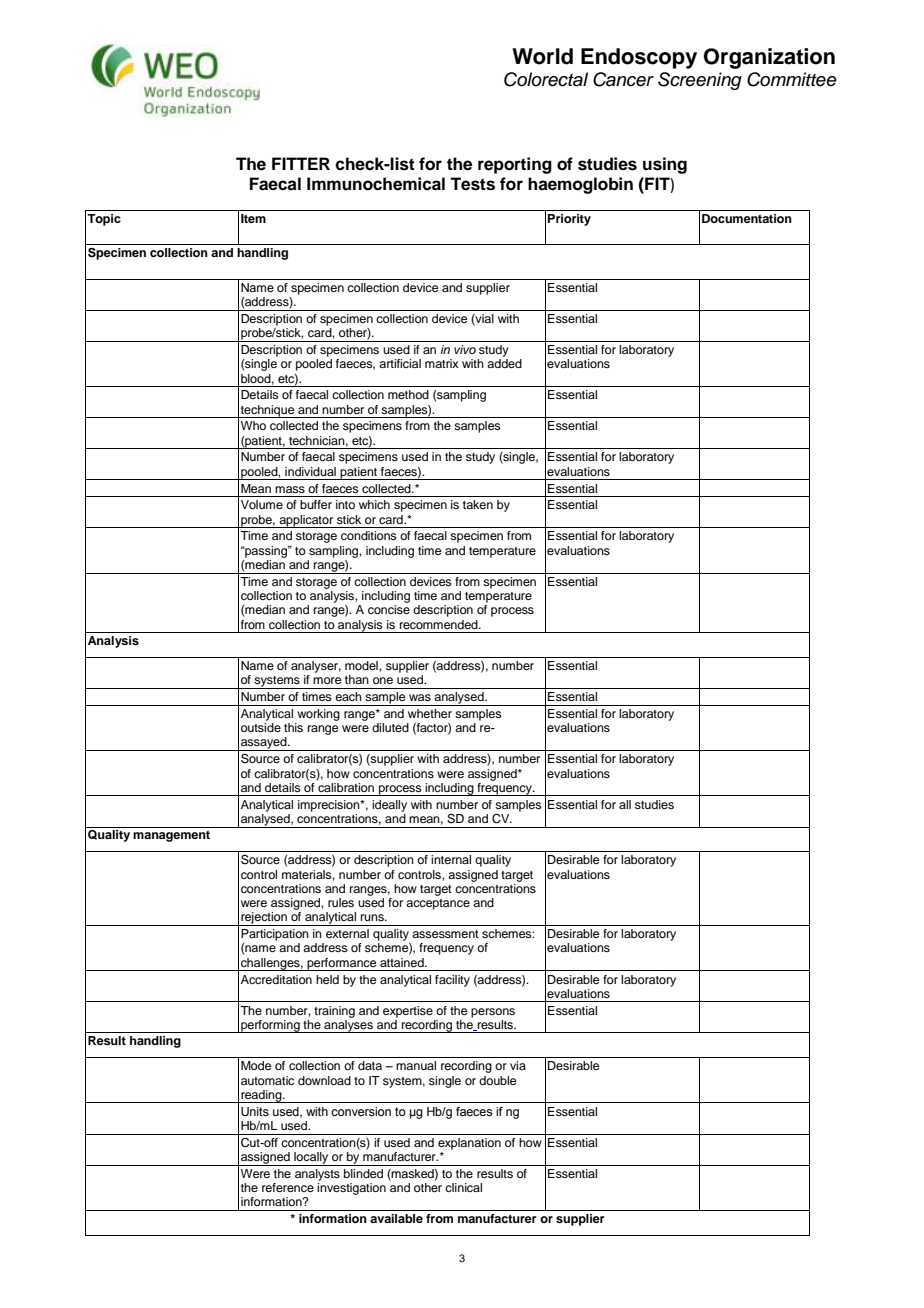  Describe the element at coordinates (463, 1187) in the document. I see `clinical` at that location.
